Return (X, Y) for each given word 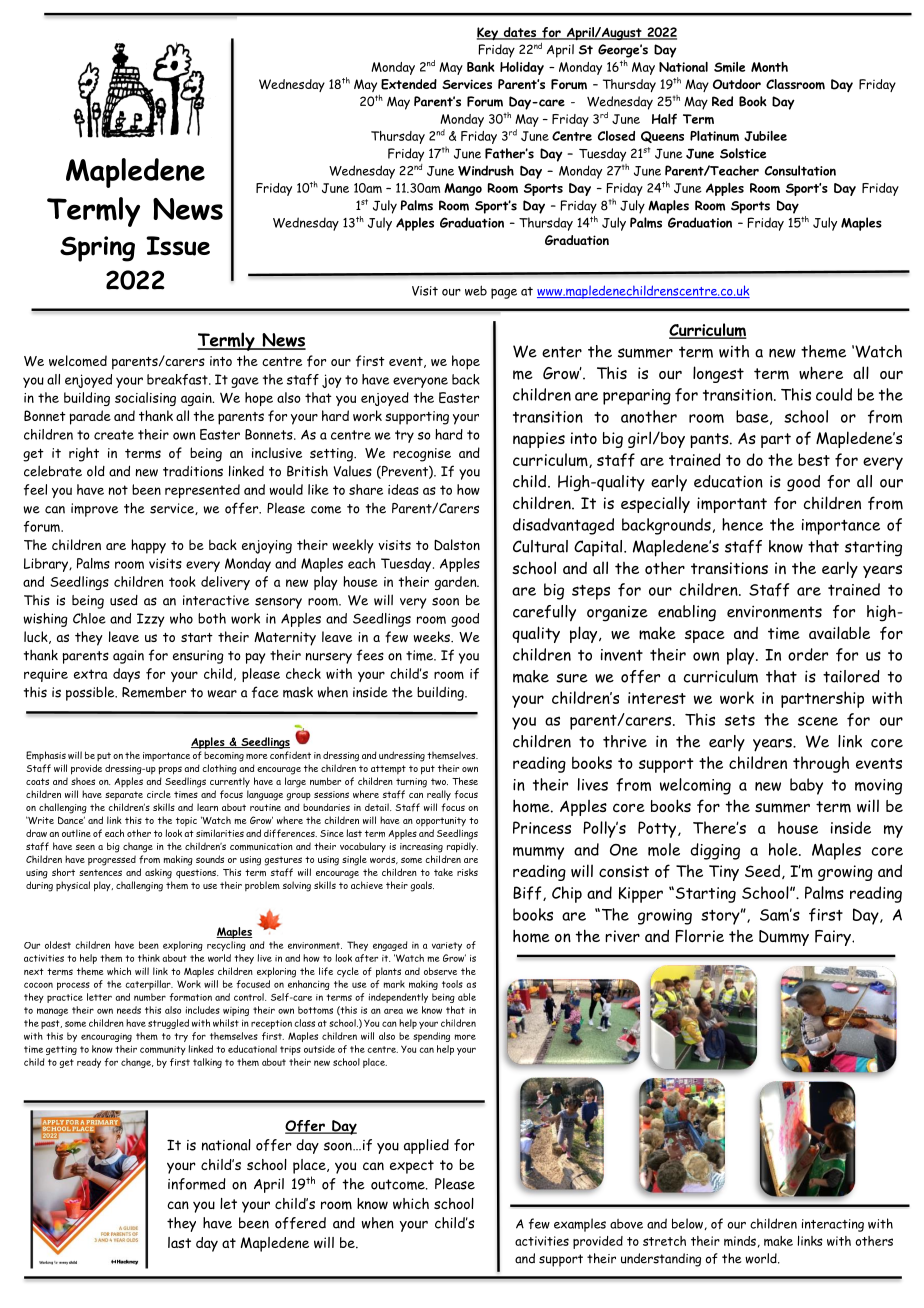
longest (718, 374)
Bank (481, 67)
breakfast (178, 379)
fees (370, 655)
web (476, 290)
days (126, 675)
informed (197, 1184)
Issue (178, 246)
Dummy (784, 938)
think (149, 958)
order (808, 654)
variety (447, 946)
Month (769, 67)
